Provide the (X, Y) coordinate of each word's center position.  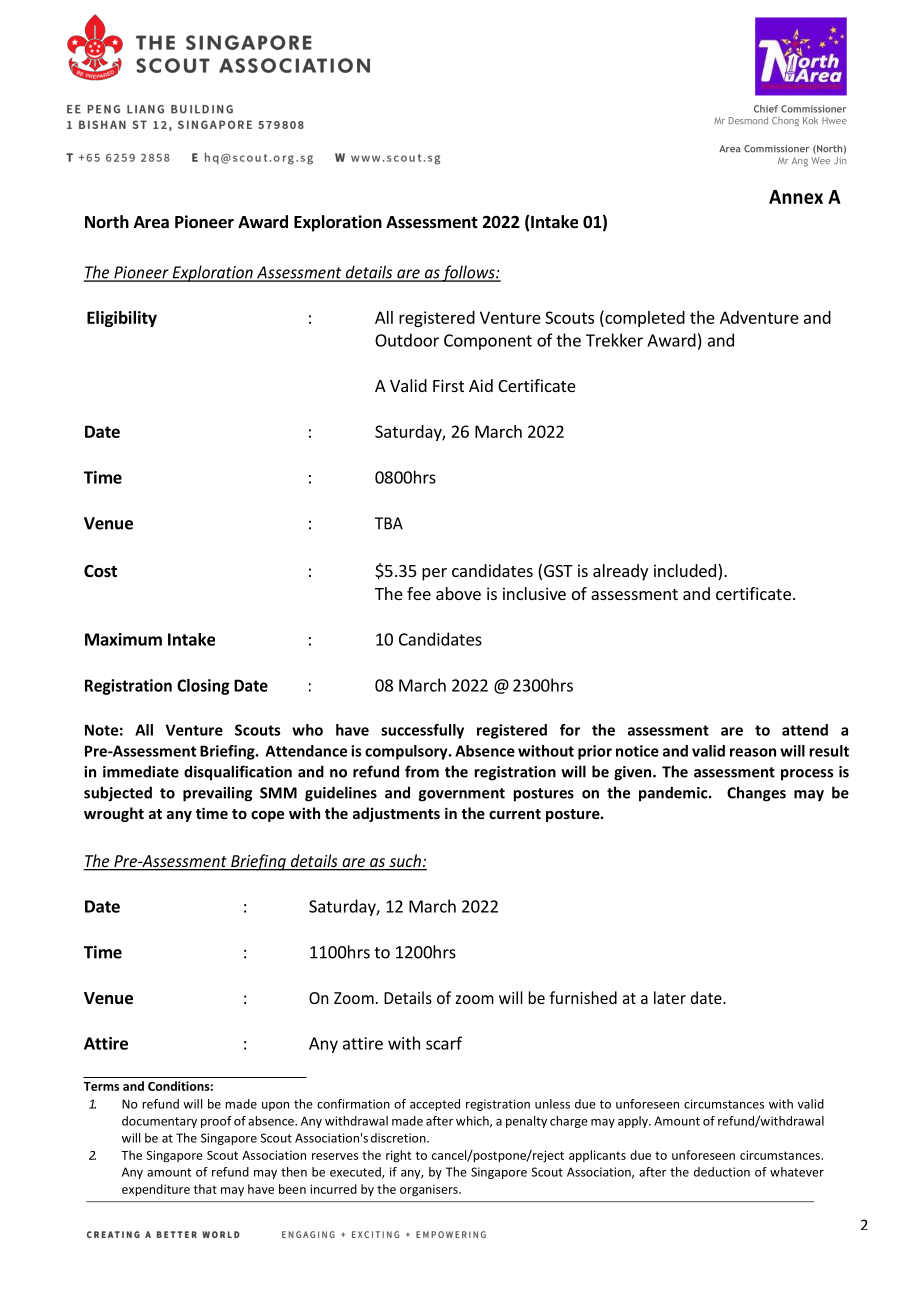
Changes (756, 794)
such (405, 862)
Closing (203, 687)
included (685, 570)
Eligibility (122, 319)
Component (488, 342)
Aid (481, 385)
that (205, 1189)
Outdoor (407, 340)
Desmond (748, 120)
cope (267, 816)
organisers (430, 1190)
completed (644, 318)
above (458, 593)
